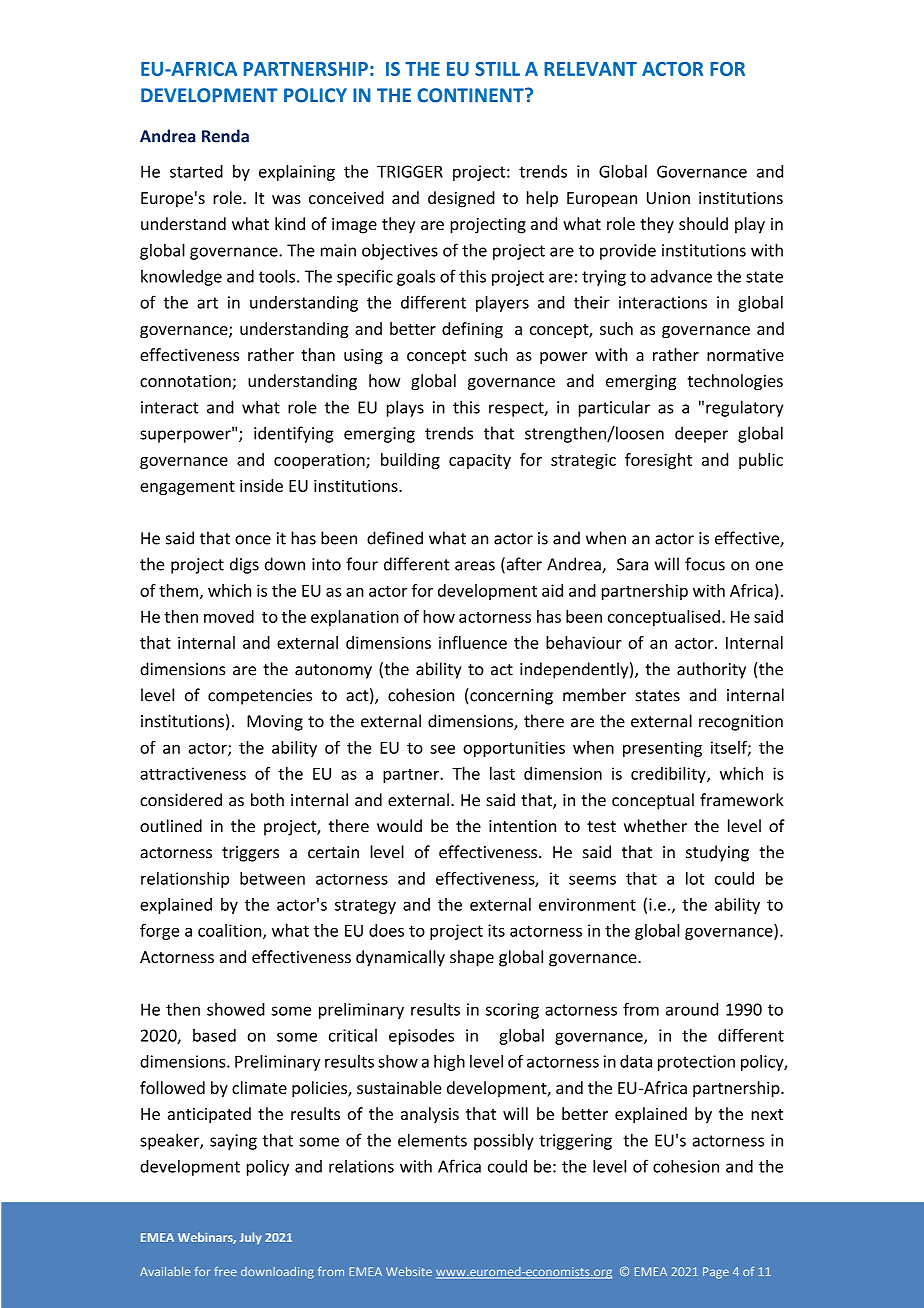 The image size is (924, 1308). Describe the element at coordinates (251, 1238) in the screenshot. I see `July` at that location.
